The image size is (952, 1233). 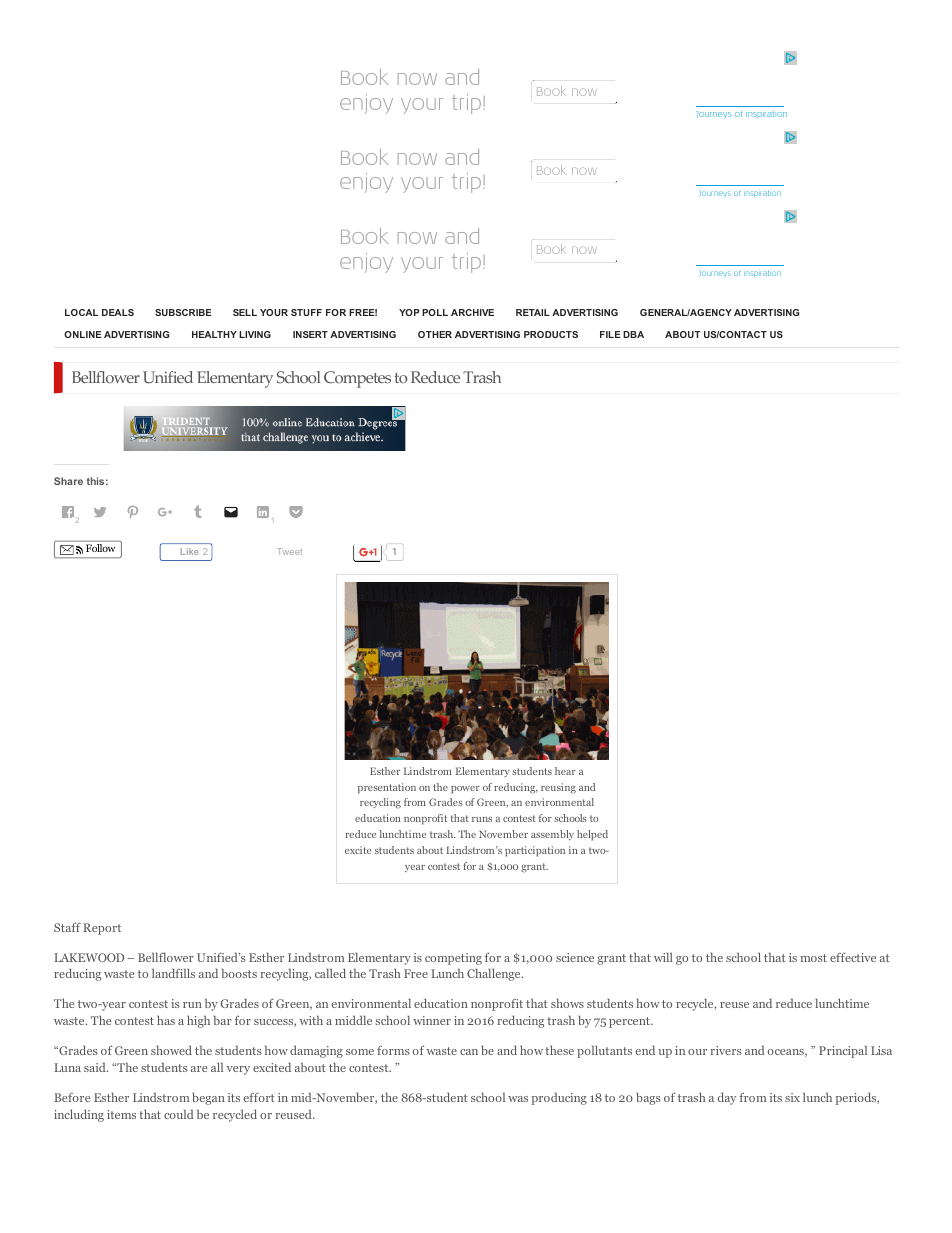 I want to click on runs, so click(x=482, y=819).
